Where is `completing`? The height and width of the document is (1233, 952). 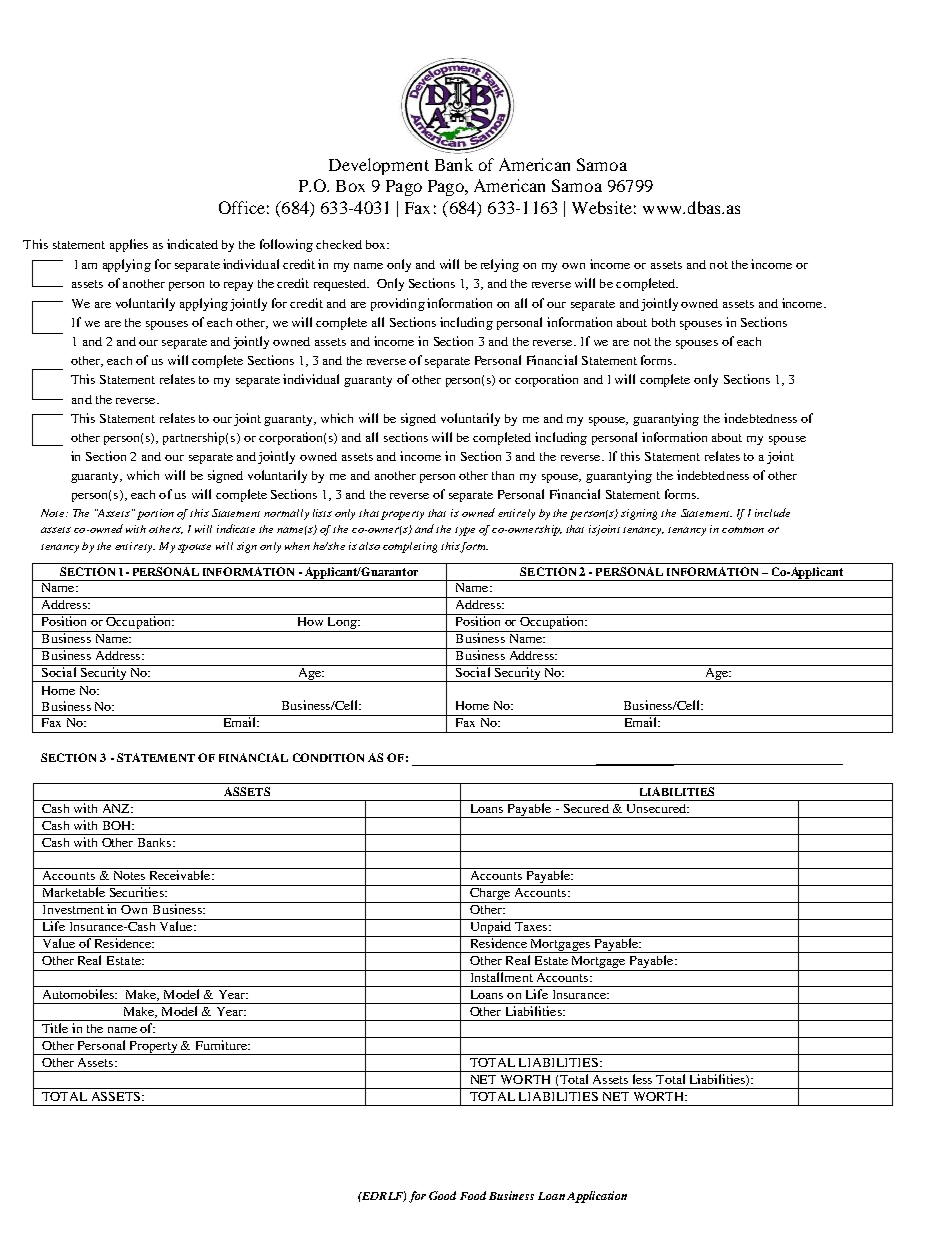 completing is located at coordinates (410, 547).
